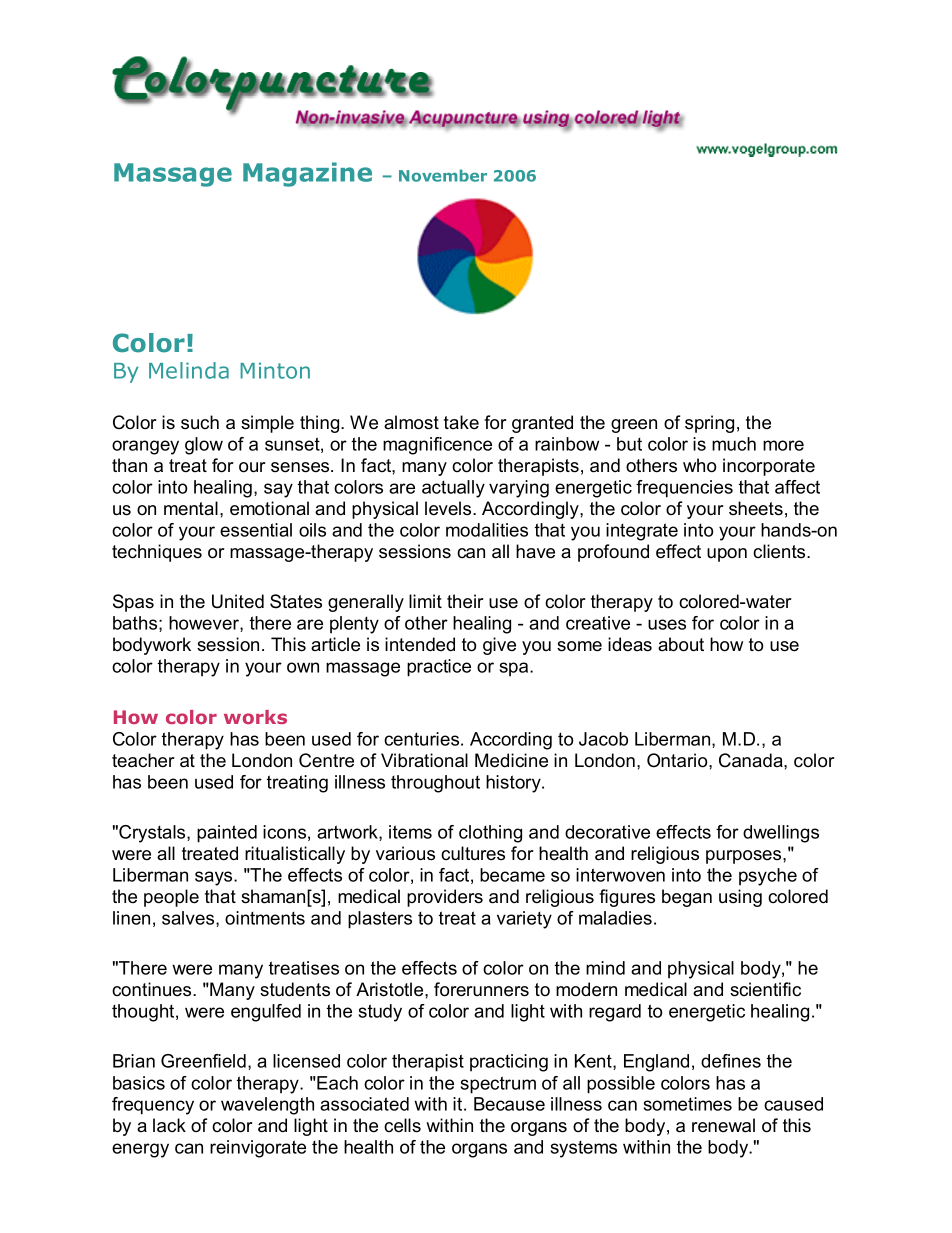  I want to click on mental, so click(191, 508).
